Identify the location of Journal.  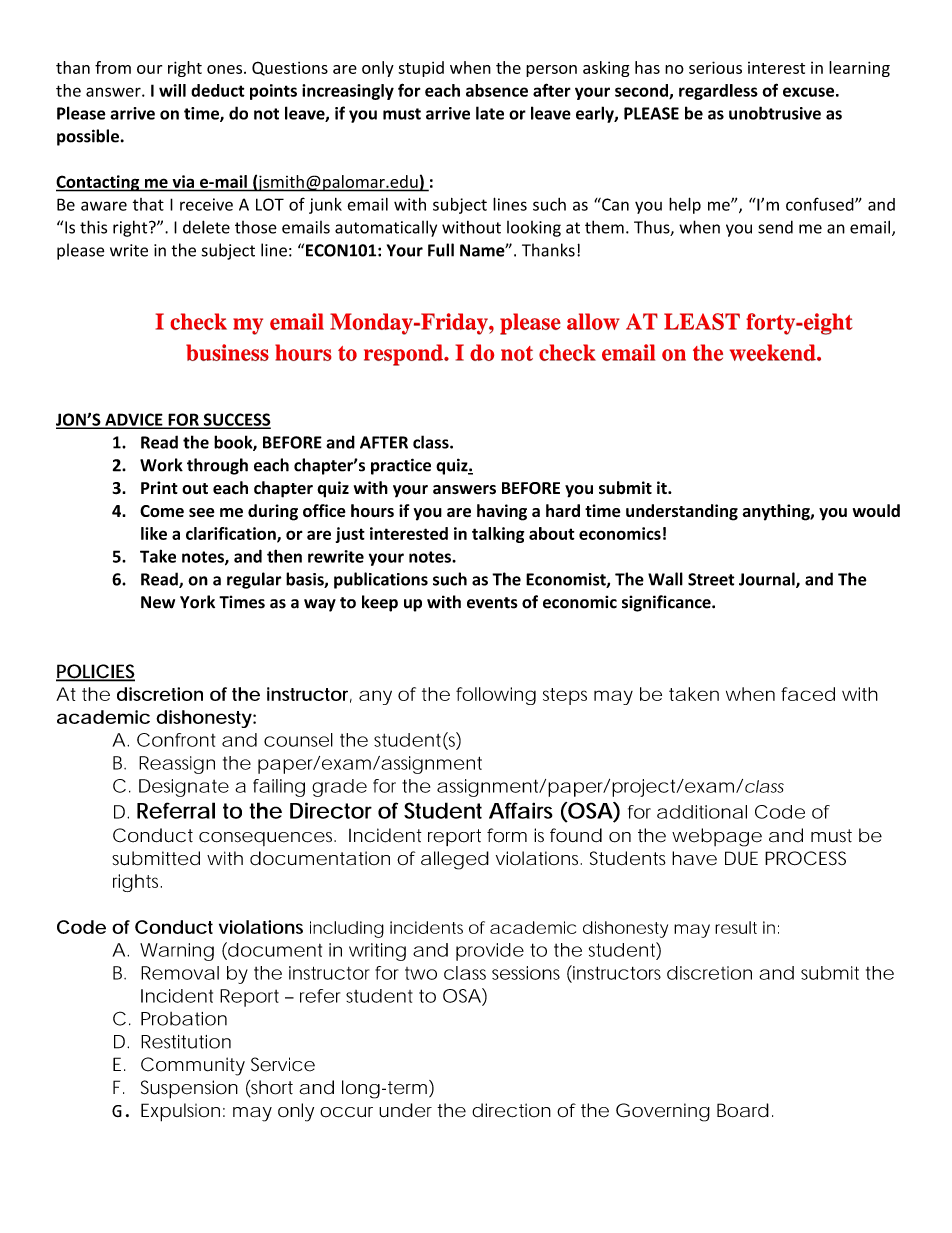
(768, 580).
